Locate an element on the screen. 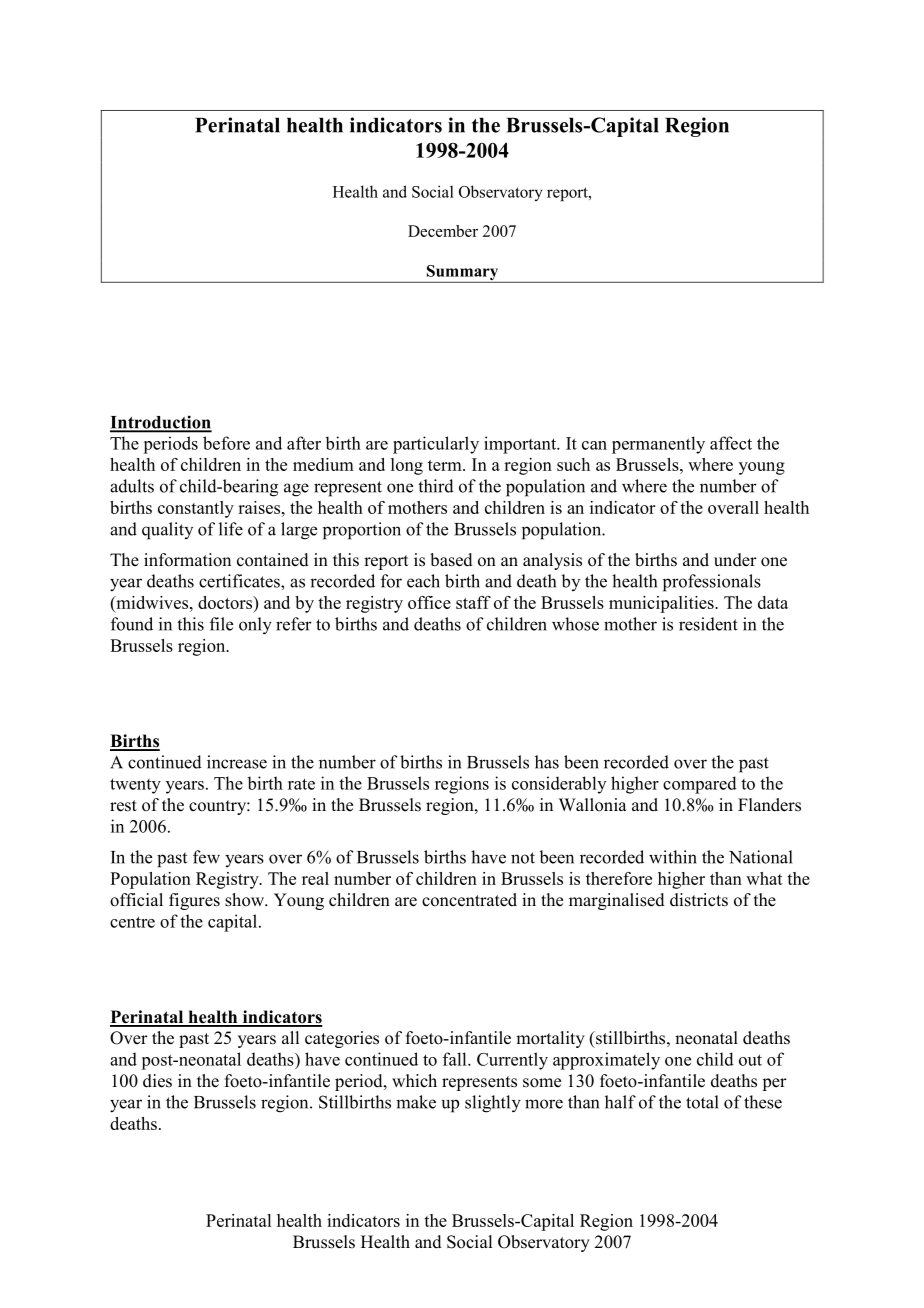 Image resolution: width=924 pixels, height=1308 pixels. total is located at coordinates (702, 1102).
